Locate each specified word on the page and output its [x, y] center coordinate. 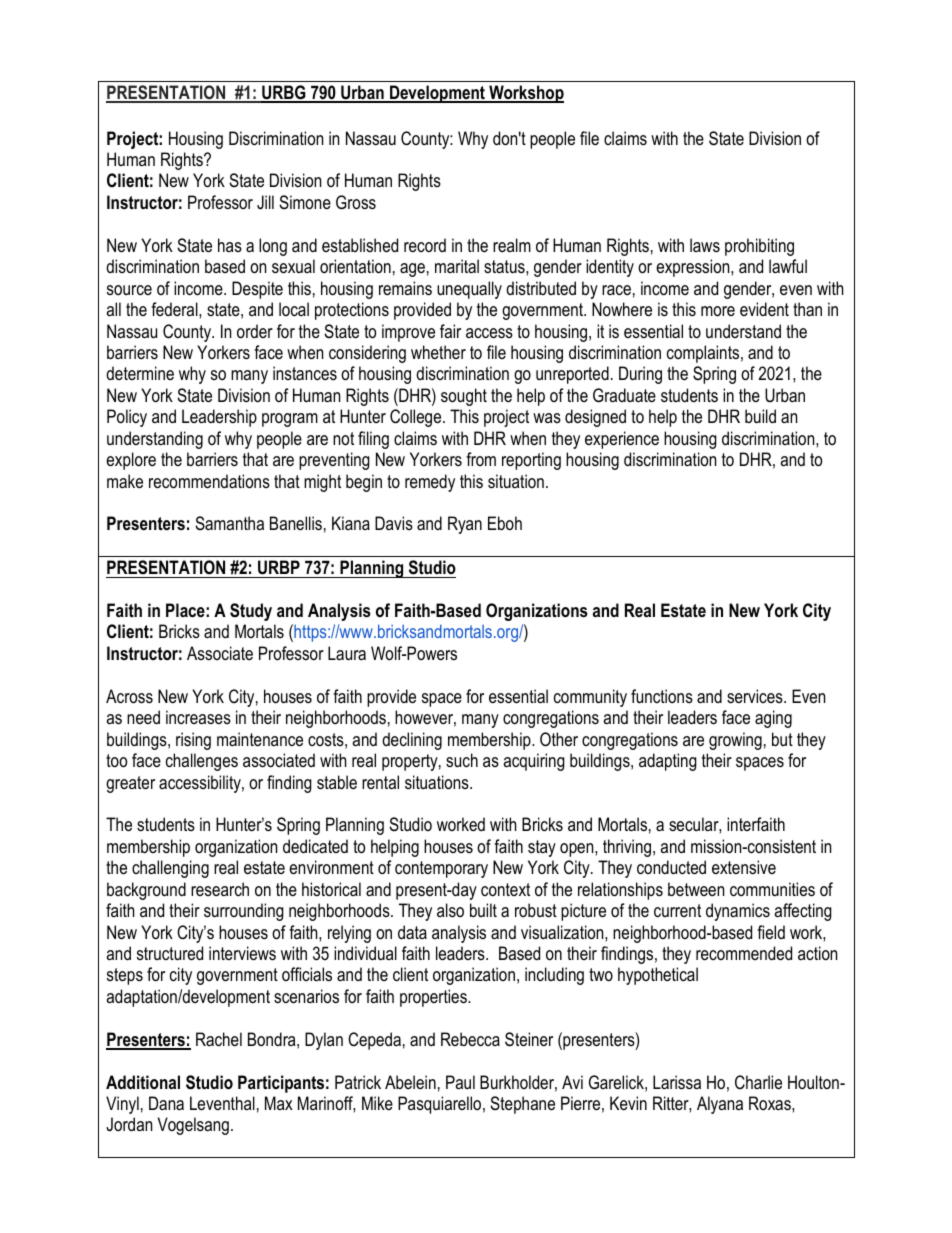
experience [622, 440]
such [462, 760]
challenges [202, 762]
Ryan [465, 525]
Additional [143, 1082]
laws [705, 245]
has [230, 245]
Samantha [229, 523]
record [425, 245]
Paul [460, 1082]
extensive [744, 867]
